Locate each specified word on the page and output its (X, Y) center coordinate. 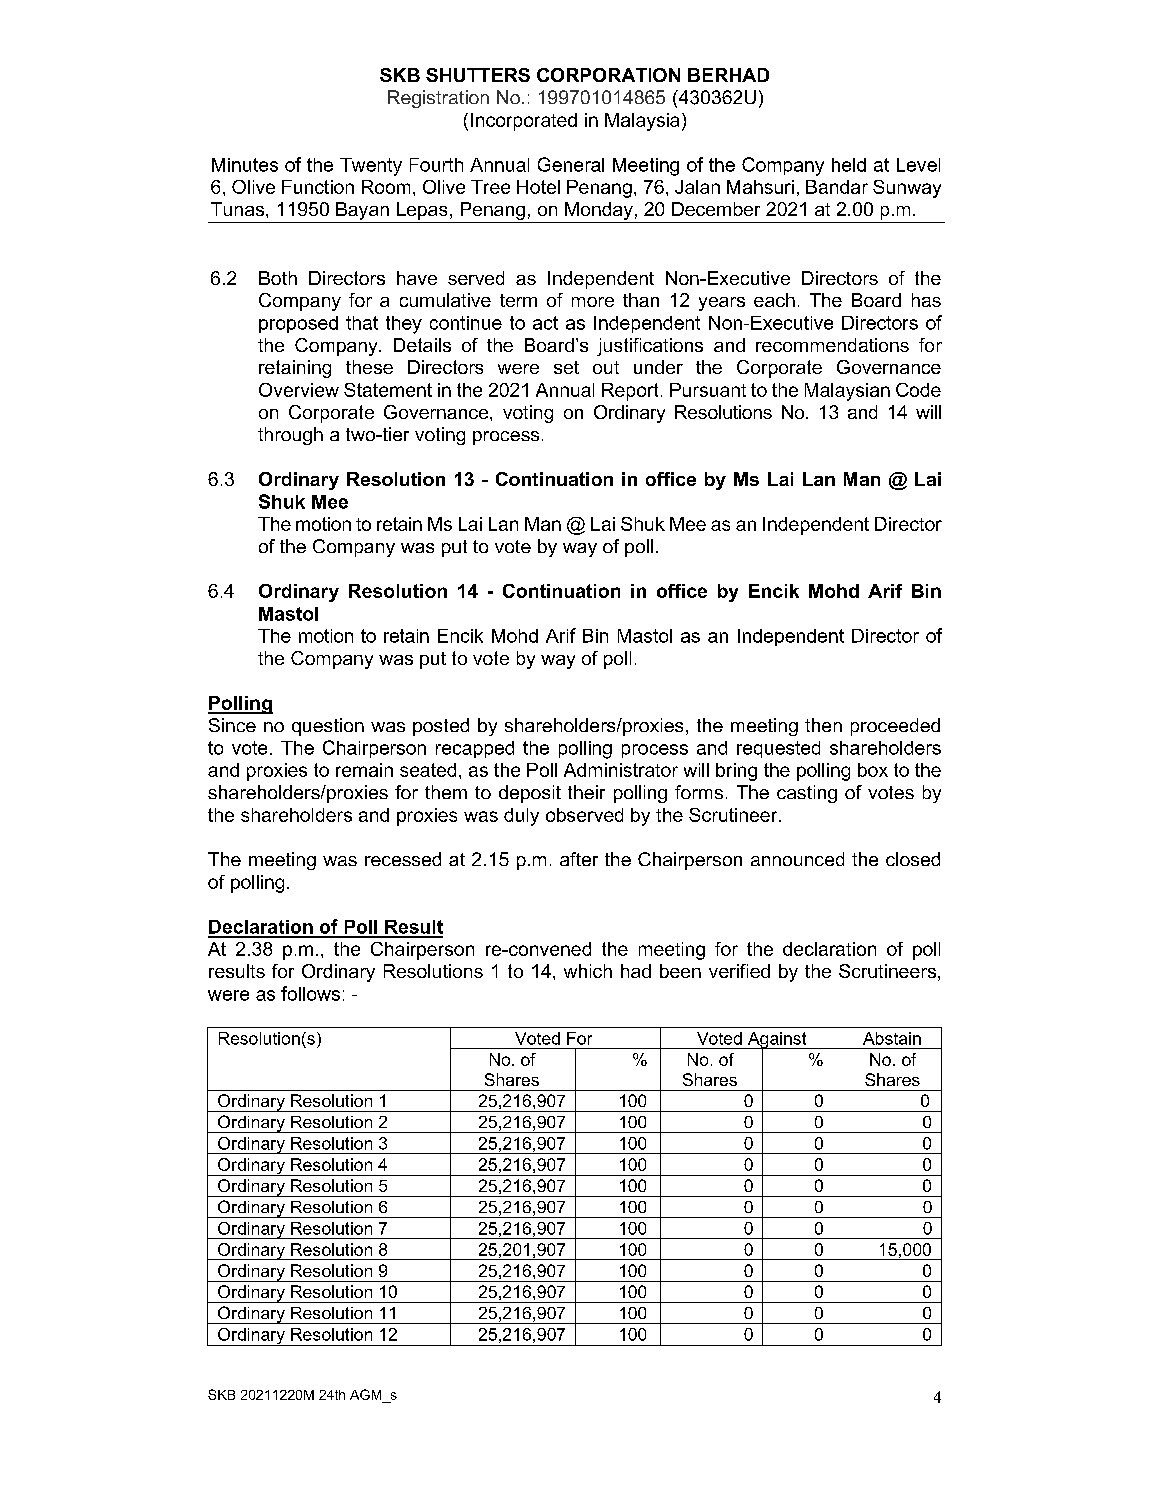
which (588, 971)
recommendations (832, 345)
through (290, 436)
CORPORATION (608, 75)
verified (739, 971)
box (873, 770)
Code (918, 390)
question (328, 727)
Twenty (371, 167)
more (593, 302)
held (849, 165)
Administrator (621, 770)
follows (310, 993)
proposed (298, 324)
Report (630, 392)
